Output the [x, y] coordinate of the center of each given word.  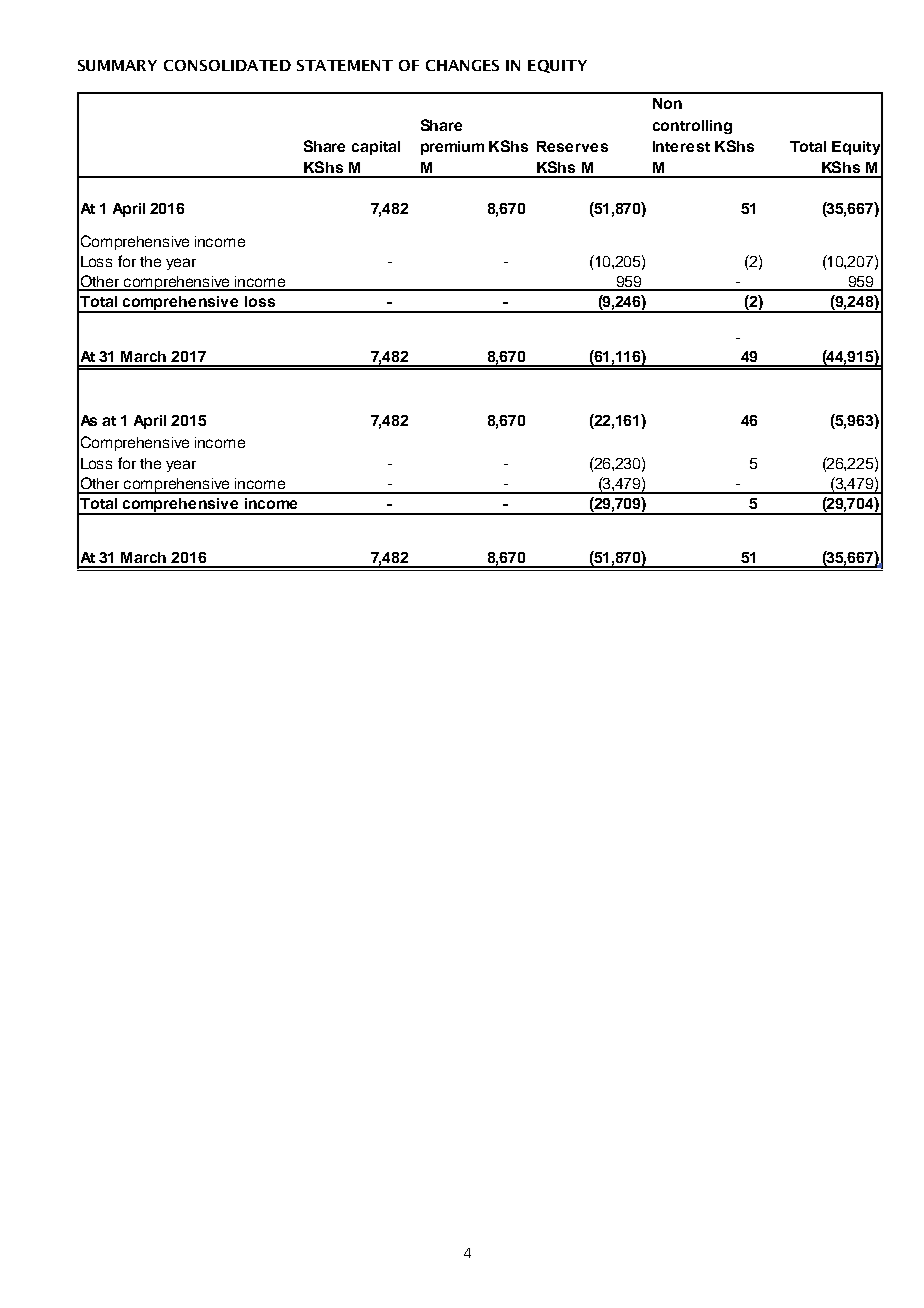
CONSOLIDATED [227, 65]
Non [667, 103]
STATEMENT [345, 65]
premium [452, 148]
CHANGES [462, 65]
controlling [692, 127]
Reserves [572, 146]
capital [376, 148]
